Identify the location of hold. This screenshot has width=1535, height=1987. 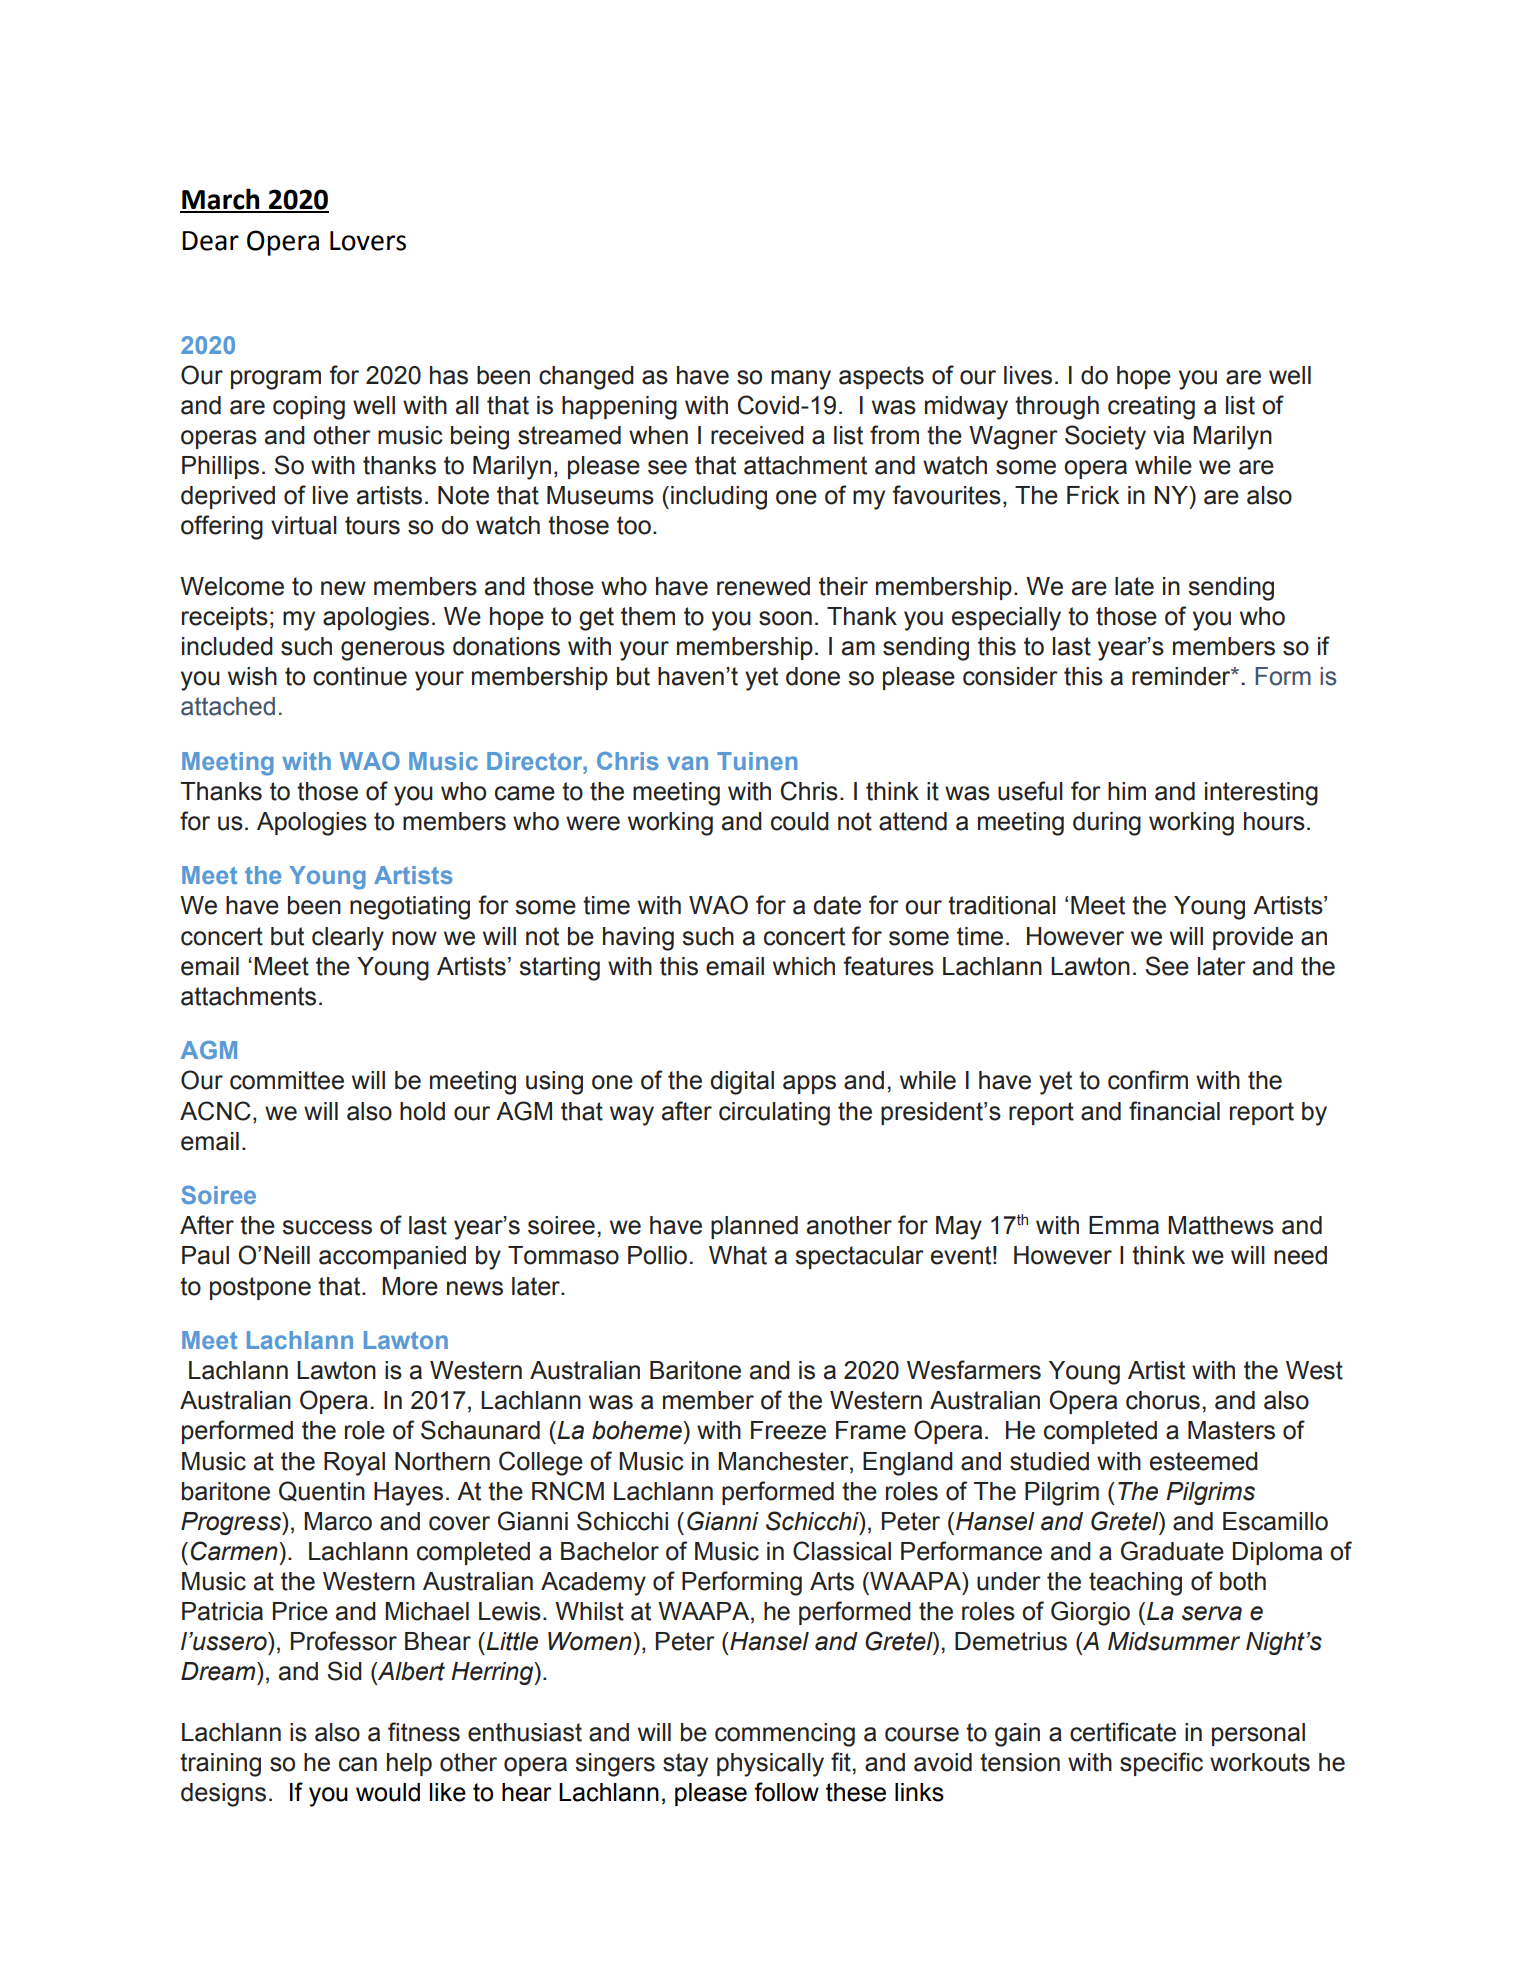
(422, 1111).
